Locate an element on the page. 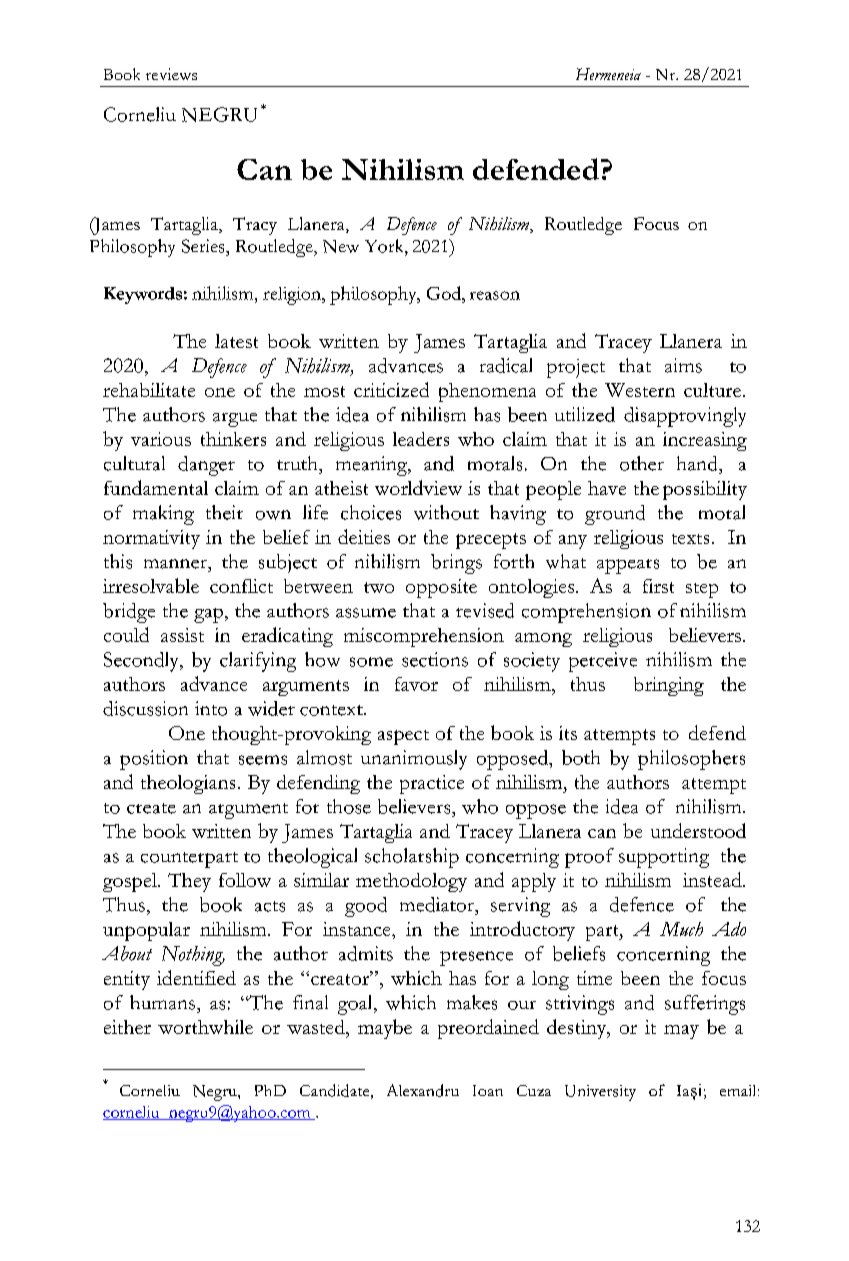  danger is located at coordinates (206, 466).
